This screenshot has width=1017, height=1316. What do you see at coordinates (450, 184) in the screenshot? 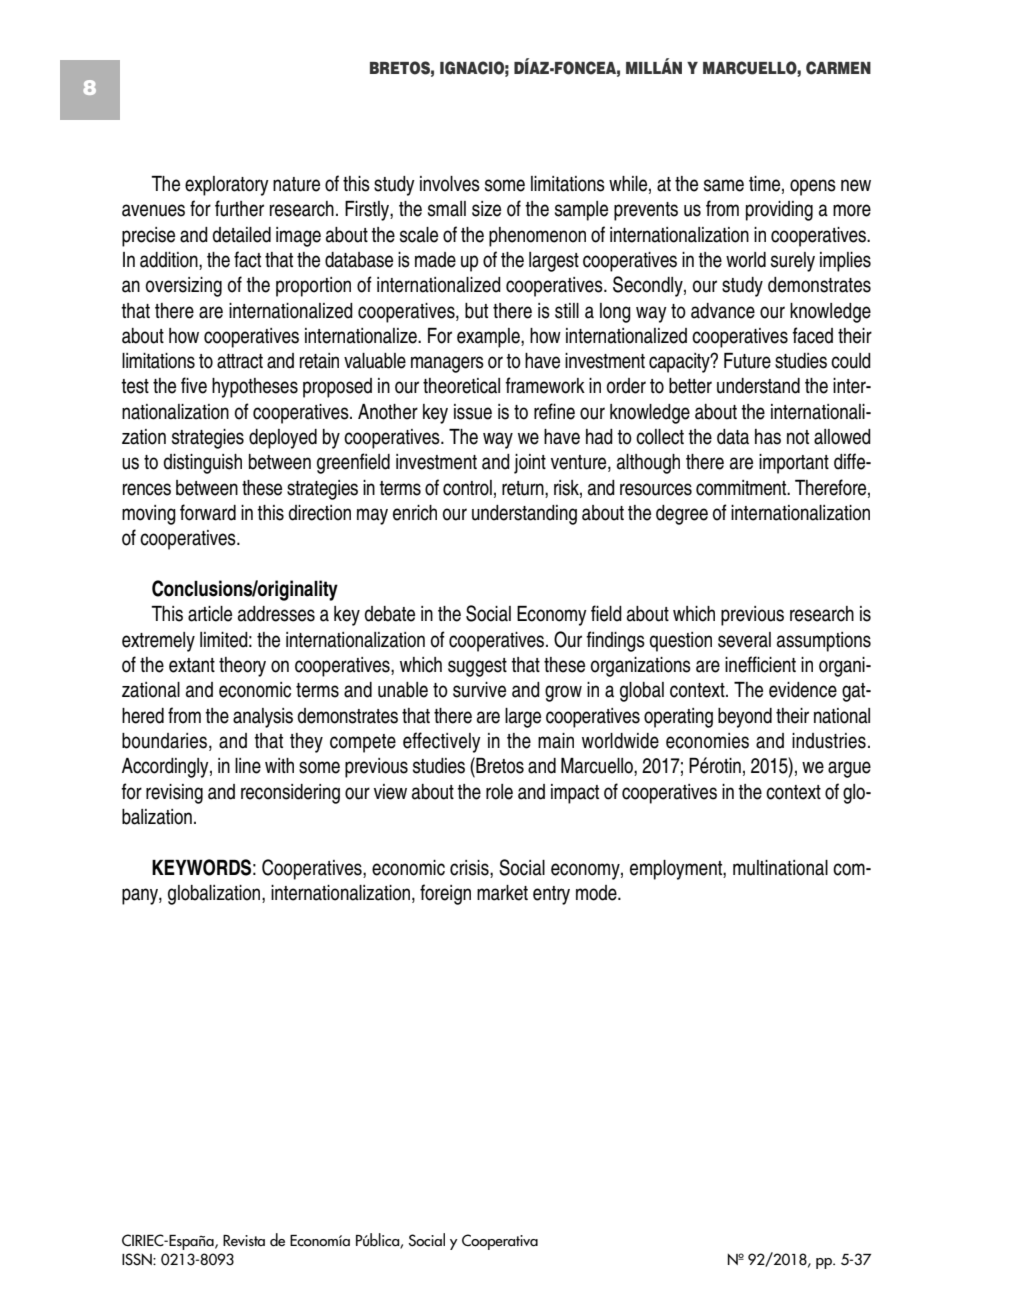
I see `involves` at bounding box center [450, 184].
